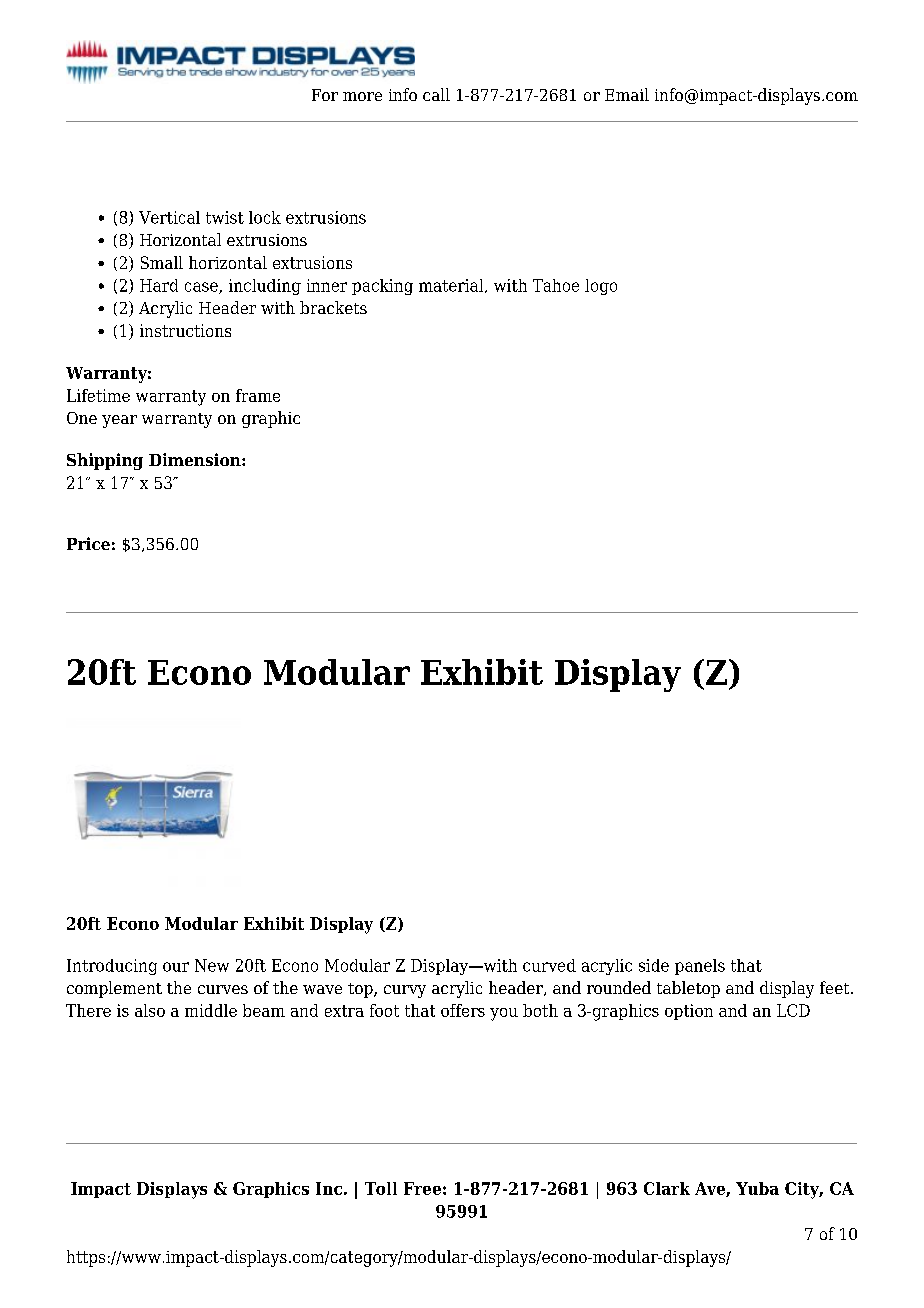  Describe the element at coordinates (196, 459) in the screenshot. I see `Dimension` at that location.
